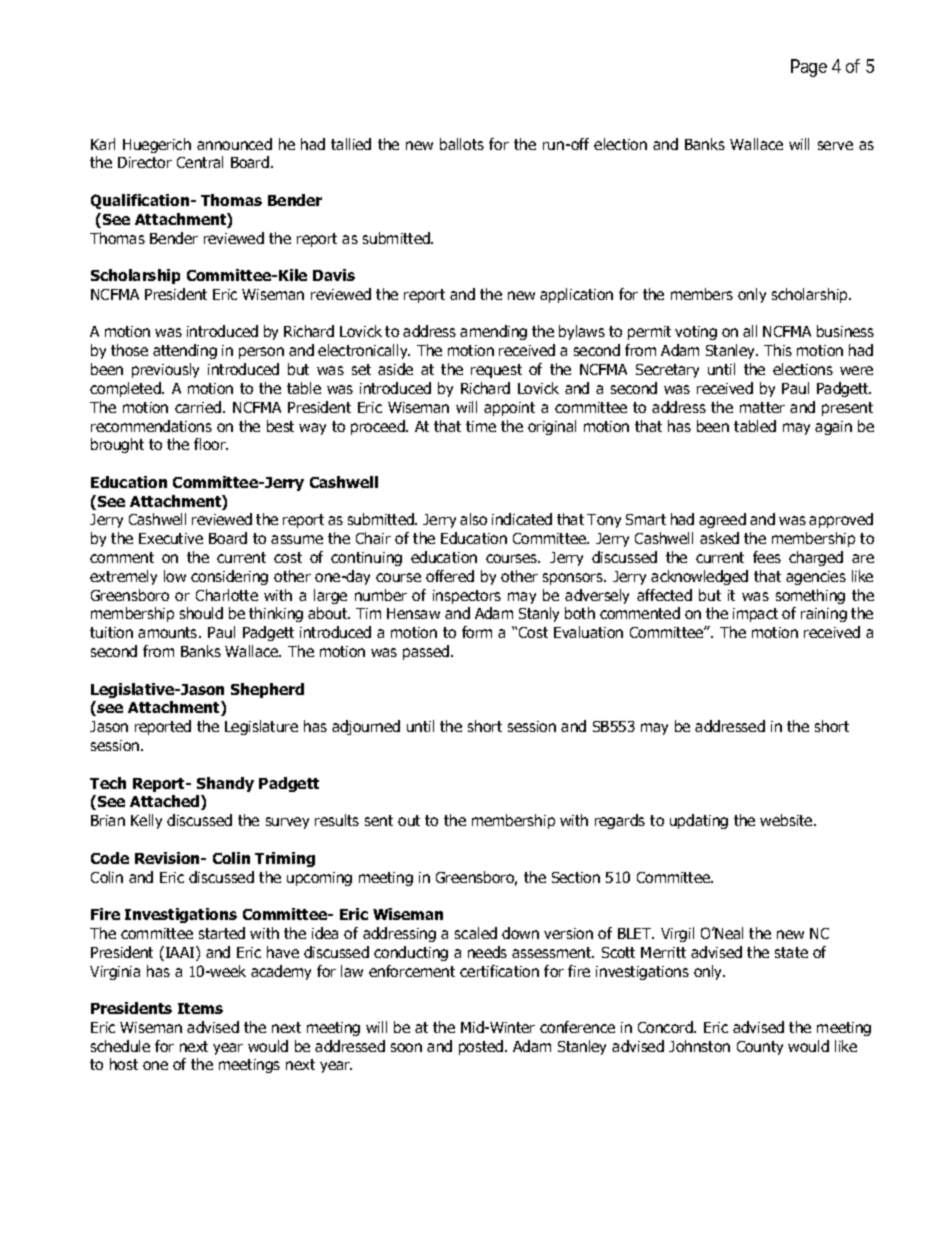 The image size is (952, 1233). I want to click on Legislature, so click(261, 727).
